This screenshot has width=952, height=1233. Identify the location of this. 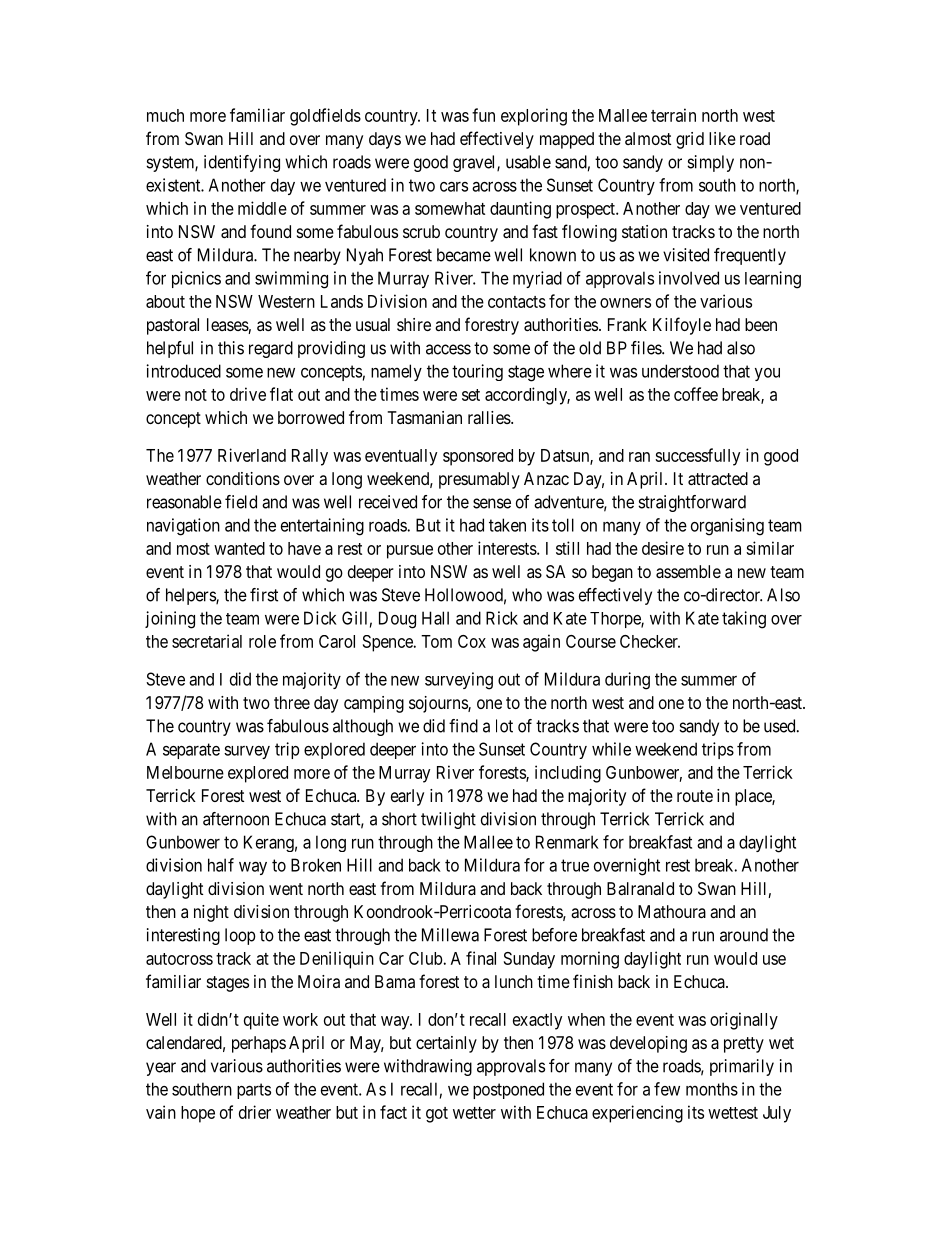
(231, 348).
